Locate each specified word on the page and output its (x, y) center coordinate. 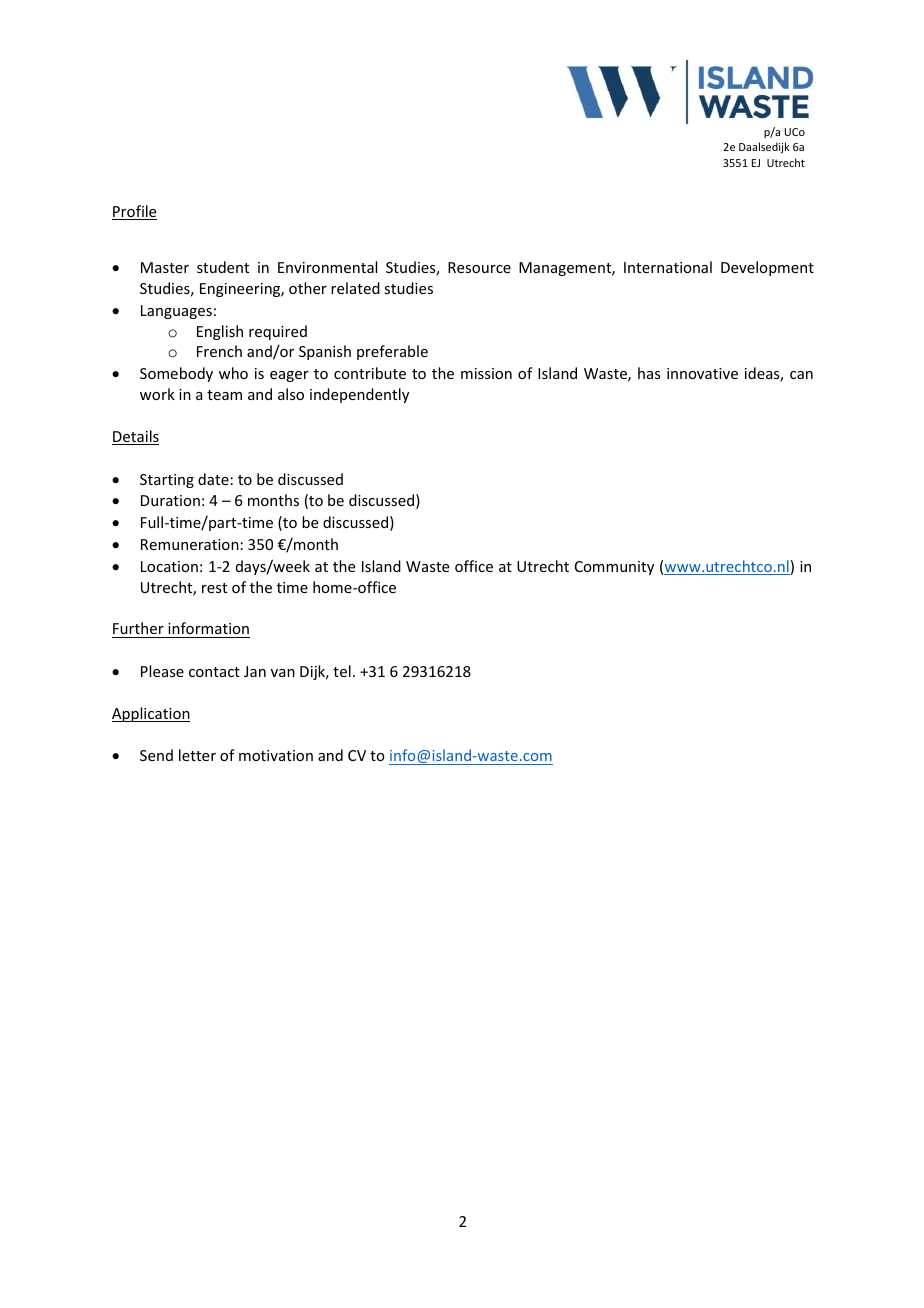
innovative (702, 373)
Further (138, 628)
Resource (479, 267)
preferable (392, 352)
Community (614, 568)
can (801, 375)
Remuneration (190, 544)
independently (359, 395)
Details (135, 437)
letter (197, 755)
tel (342, 671)
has (649, 373)
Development (767, 268)
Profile (134, 212)
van (283, 673)
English (220, 332)
